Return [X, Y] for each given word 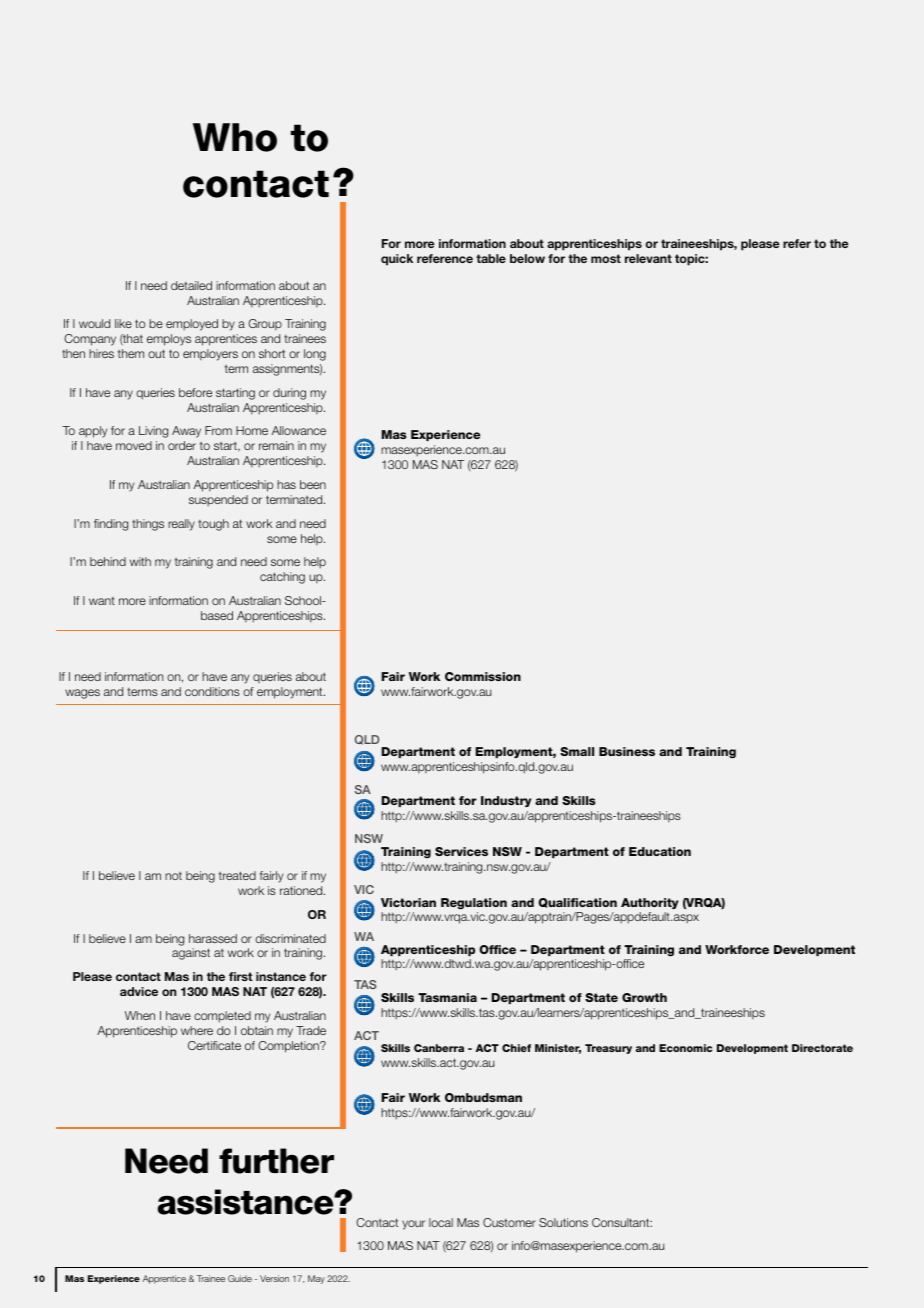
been [313, 484]
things [148, 525]
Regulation [474, 904]
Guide [240, 1278]
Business [627, 751]
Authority [650, 903]
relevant [648, 258]
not [173, 876]
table [491, 258]
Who [235, 137]
